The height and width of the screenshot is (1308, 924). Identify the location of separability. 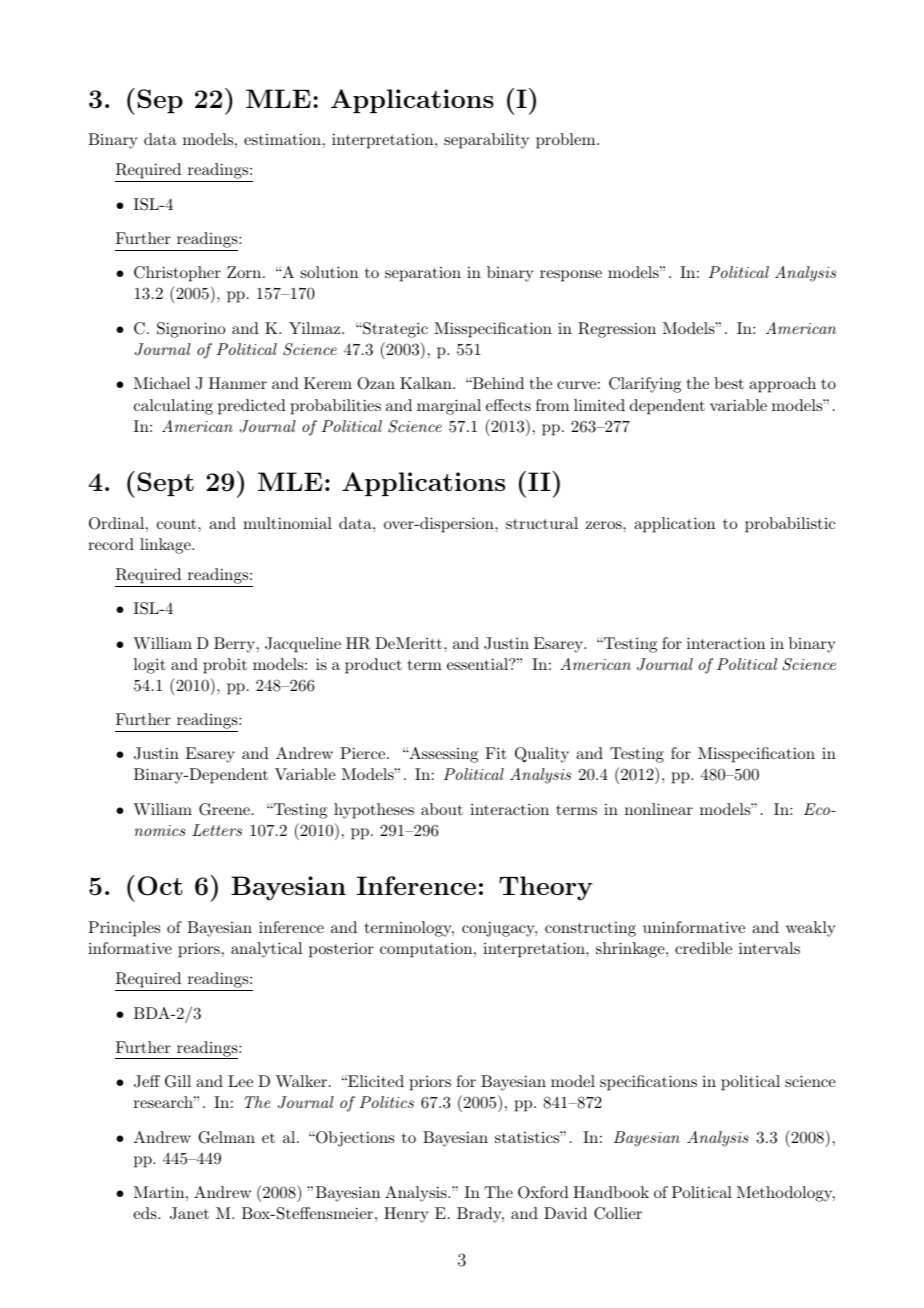
(486, 141).
